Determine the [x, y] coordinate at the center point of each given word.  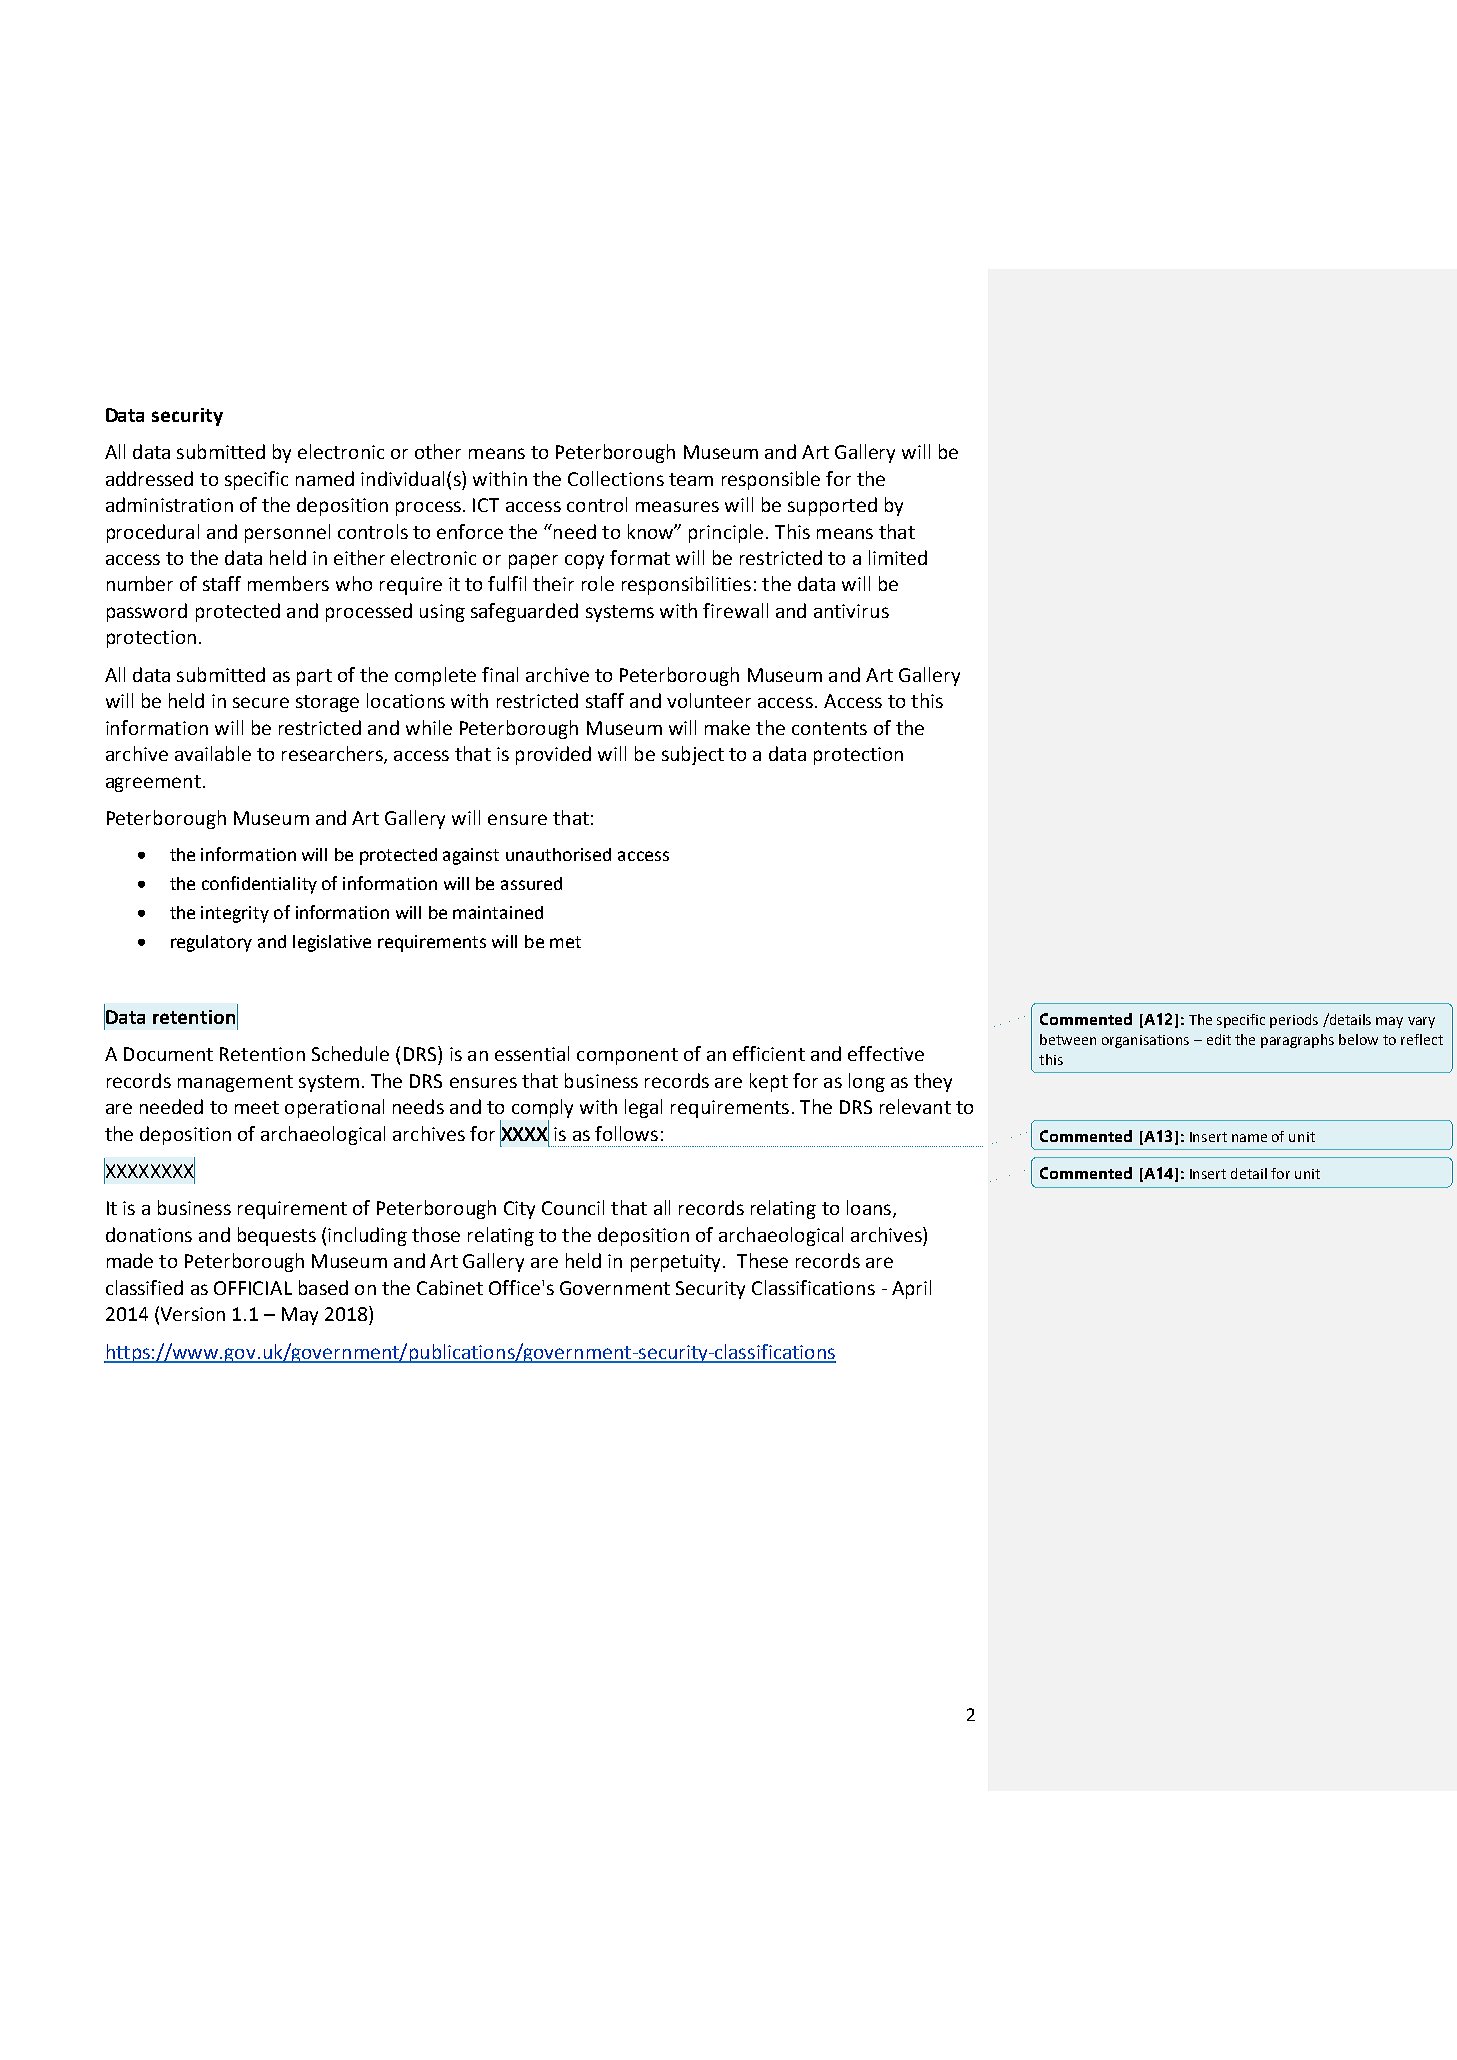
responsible [771, 480]
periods [1294, 1021]
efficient [769, 1053]
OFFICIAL [253, 1288]
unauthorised [558, 854]
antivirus [851, 611]
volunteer [709, 700]
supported [832, 506]
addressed [149, 478]
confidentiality [259, 885]
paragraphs [1297, 1041]
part [314, 677]
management [235, 1083]
